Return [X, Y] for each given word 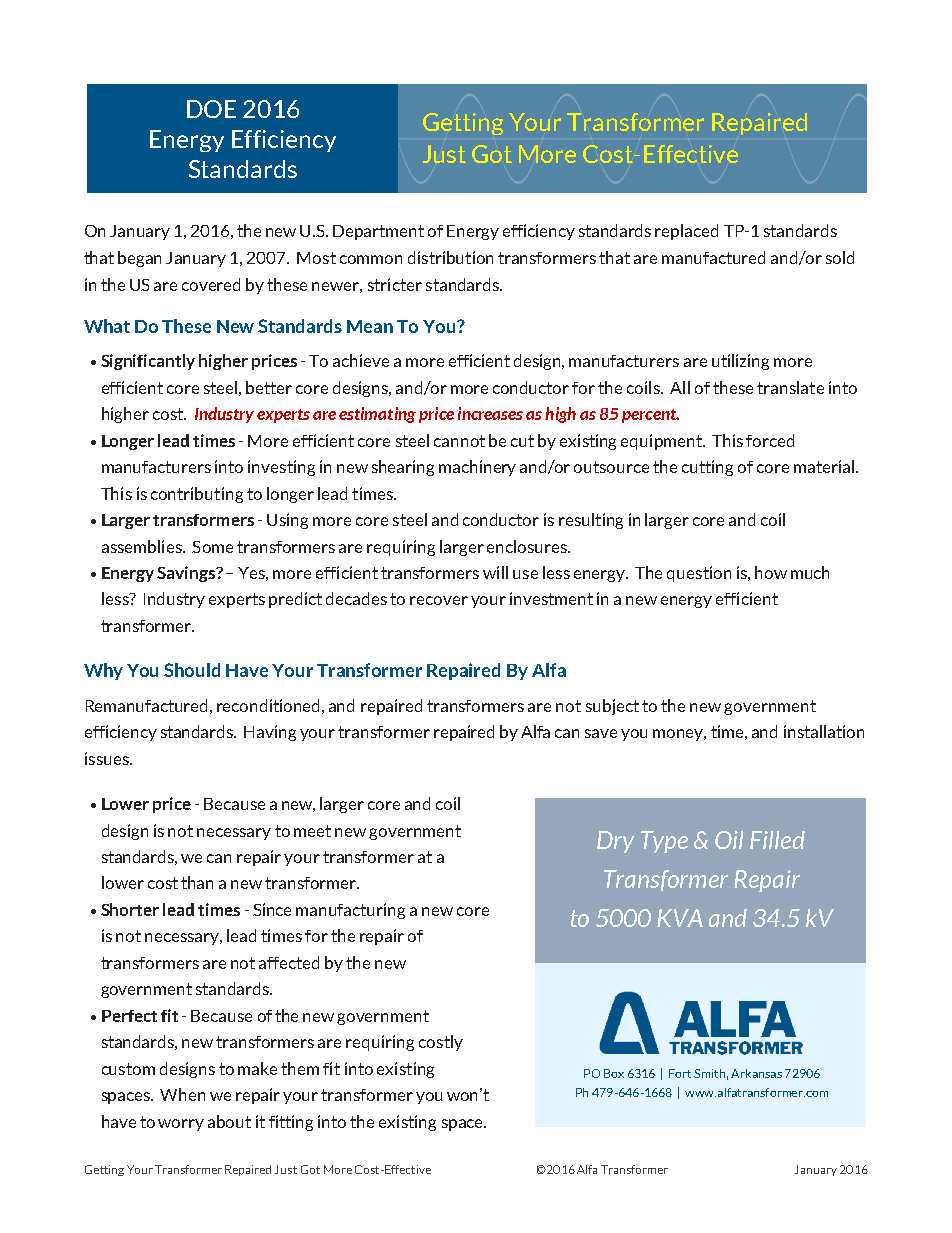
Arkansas [756, 1073]
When [182, 1094]
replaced [686, 232]
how [771, 572]
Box [614, 1073]
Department [378, 232]
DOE [211, 109]
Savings [187, 574]
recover [439, 600]
